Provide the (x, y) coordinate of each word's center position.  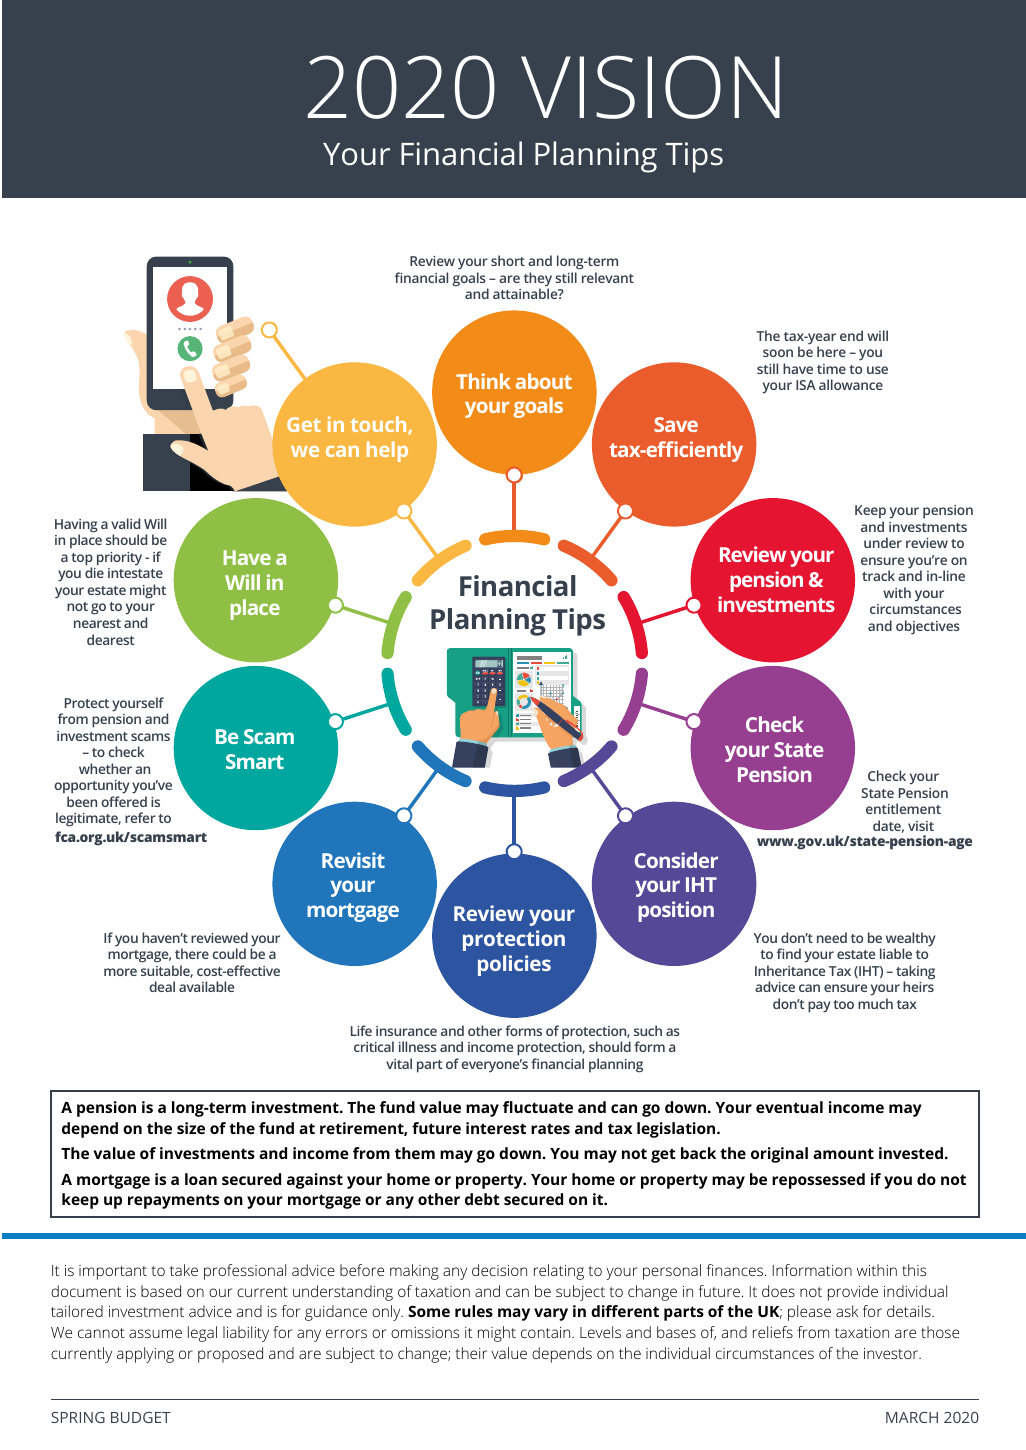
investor (892, 1353)
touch (380, 425)
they (538, 280)
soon (778, 353)
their (471, 1353)
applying (145, 1355)
